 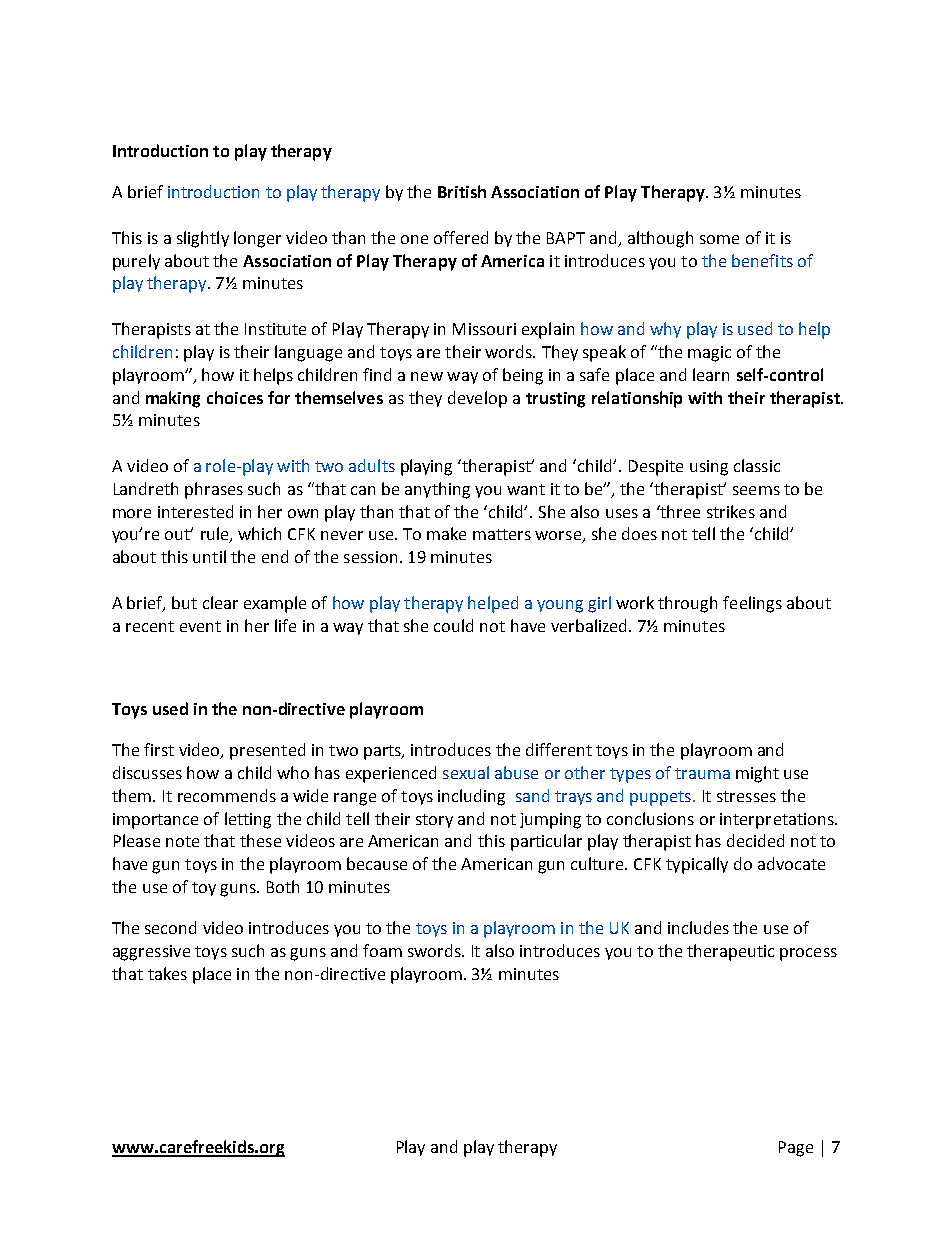 What do you see at coordinates (203, 239) in the page?
I see `slightly` at bounding box center [203, 239].
